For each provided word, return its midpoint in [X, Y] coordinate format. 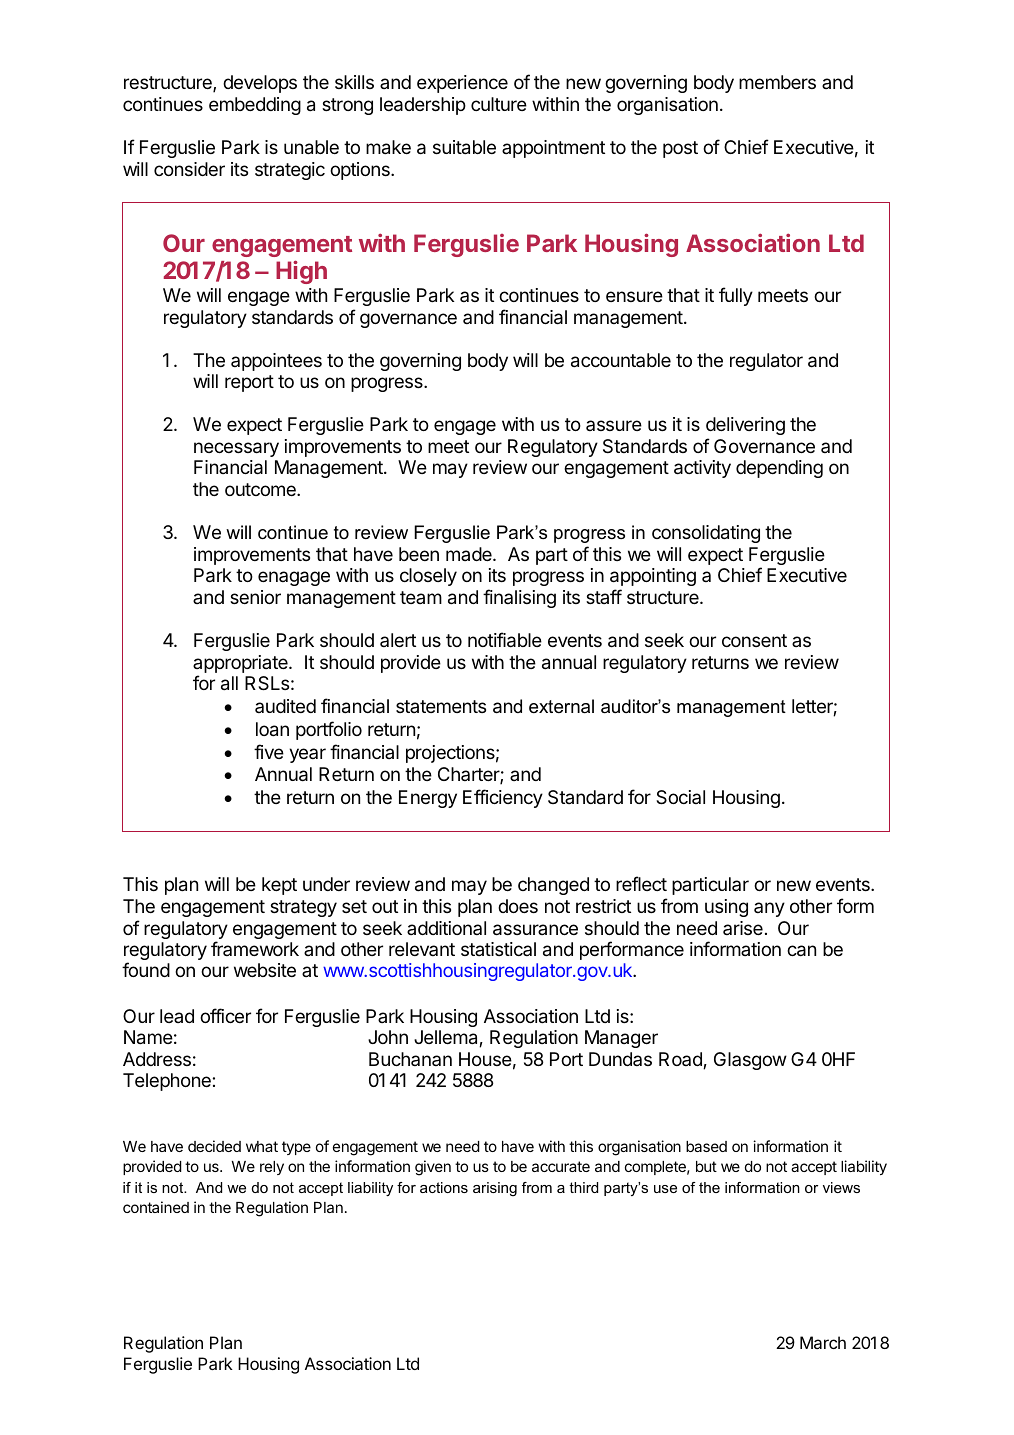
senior [255, 597]
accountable [621, 360]
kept [279, 886]
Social [680, 797]
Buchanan [410, 1059]
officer [225, 1015]
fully [736, 296]
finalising [519, 598]
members [777, 82]
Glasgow [750, 1061]
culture [499, 104]
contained [156, 1207]
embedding [255, 106]
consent [754, 640]
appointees [276, 362]
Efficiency [503, 798]
